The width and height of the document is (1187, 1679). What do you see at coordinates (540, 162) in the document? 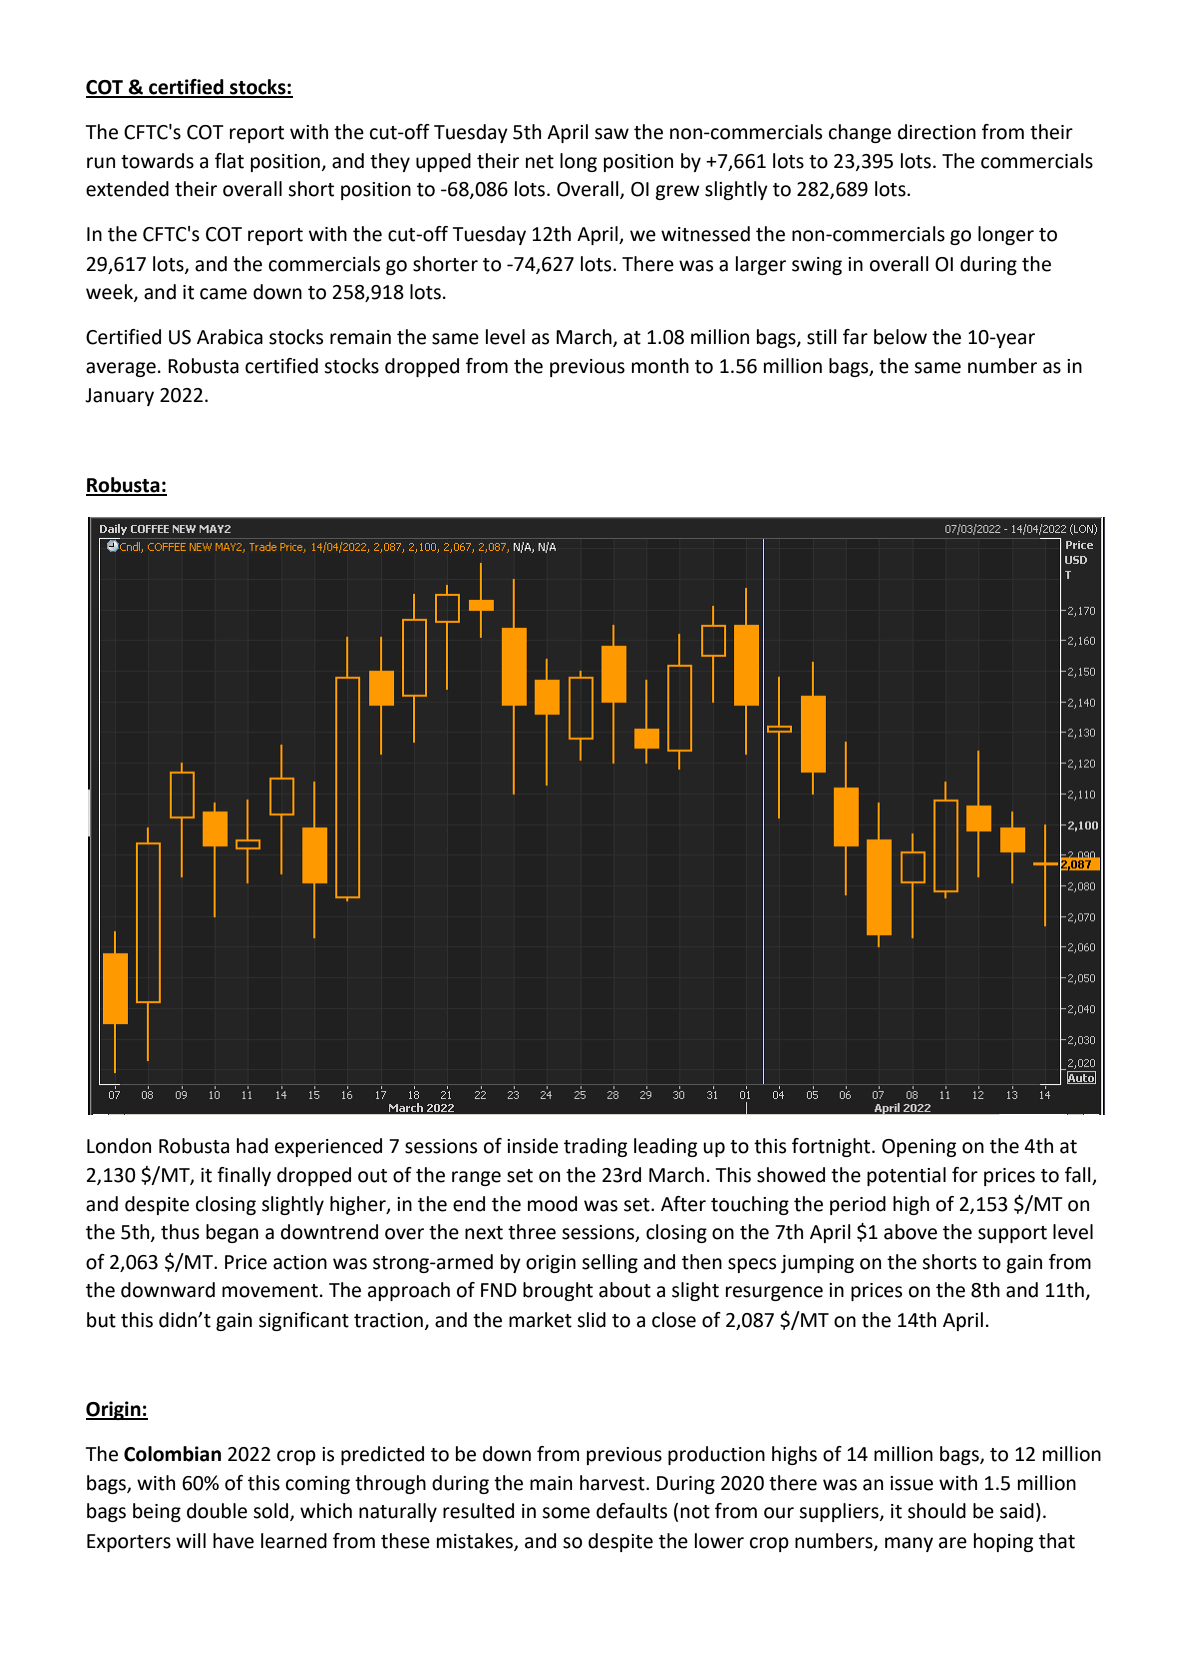
I see `net` at bounding box center [540, 162].
